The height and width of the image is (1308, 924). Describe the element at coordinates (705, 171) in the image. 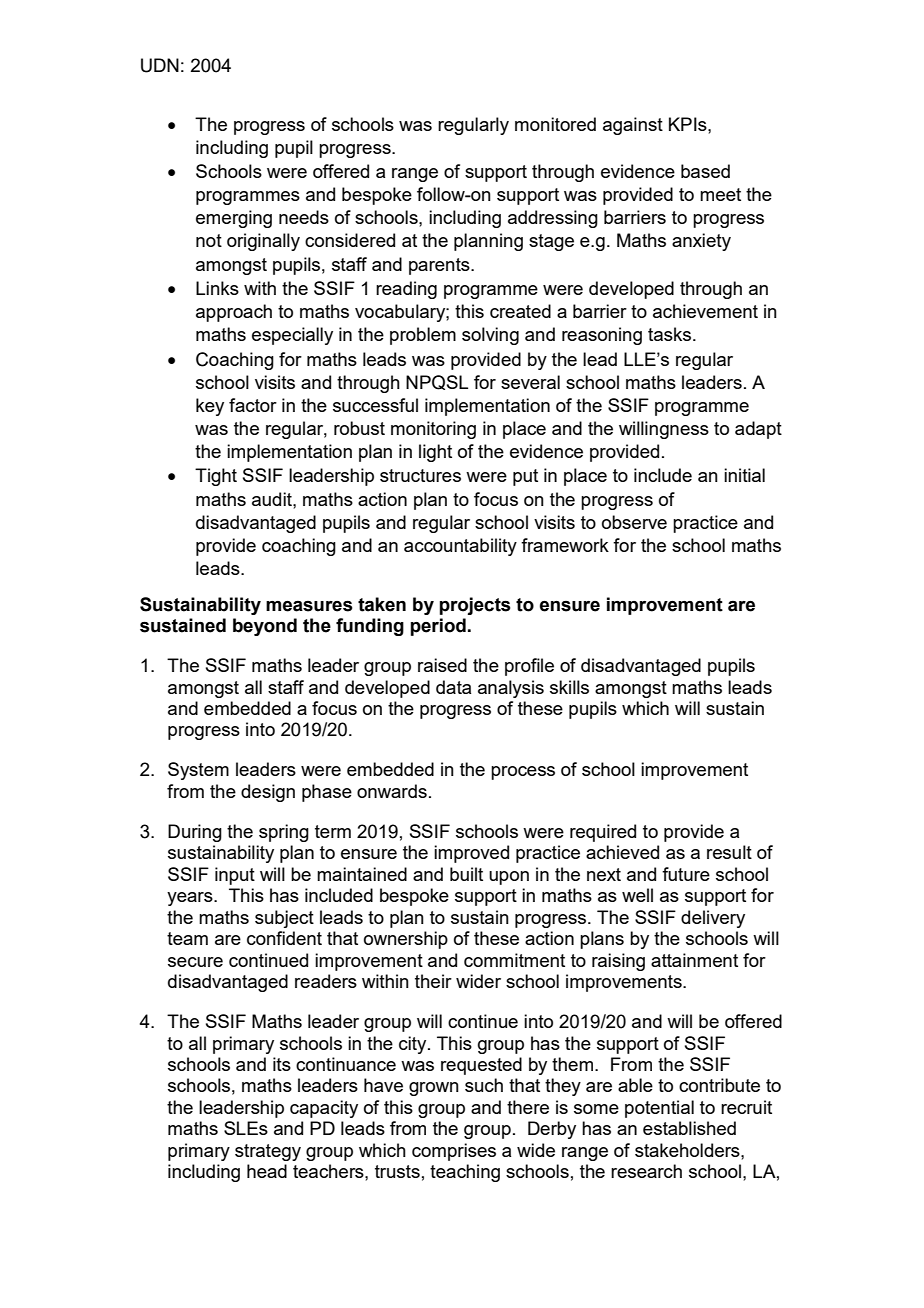

I see `based` at that location.
